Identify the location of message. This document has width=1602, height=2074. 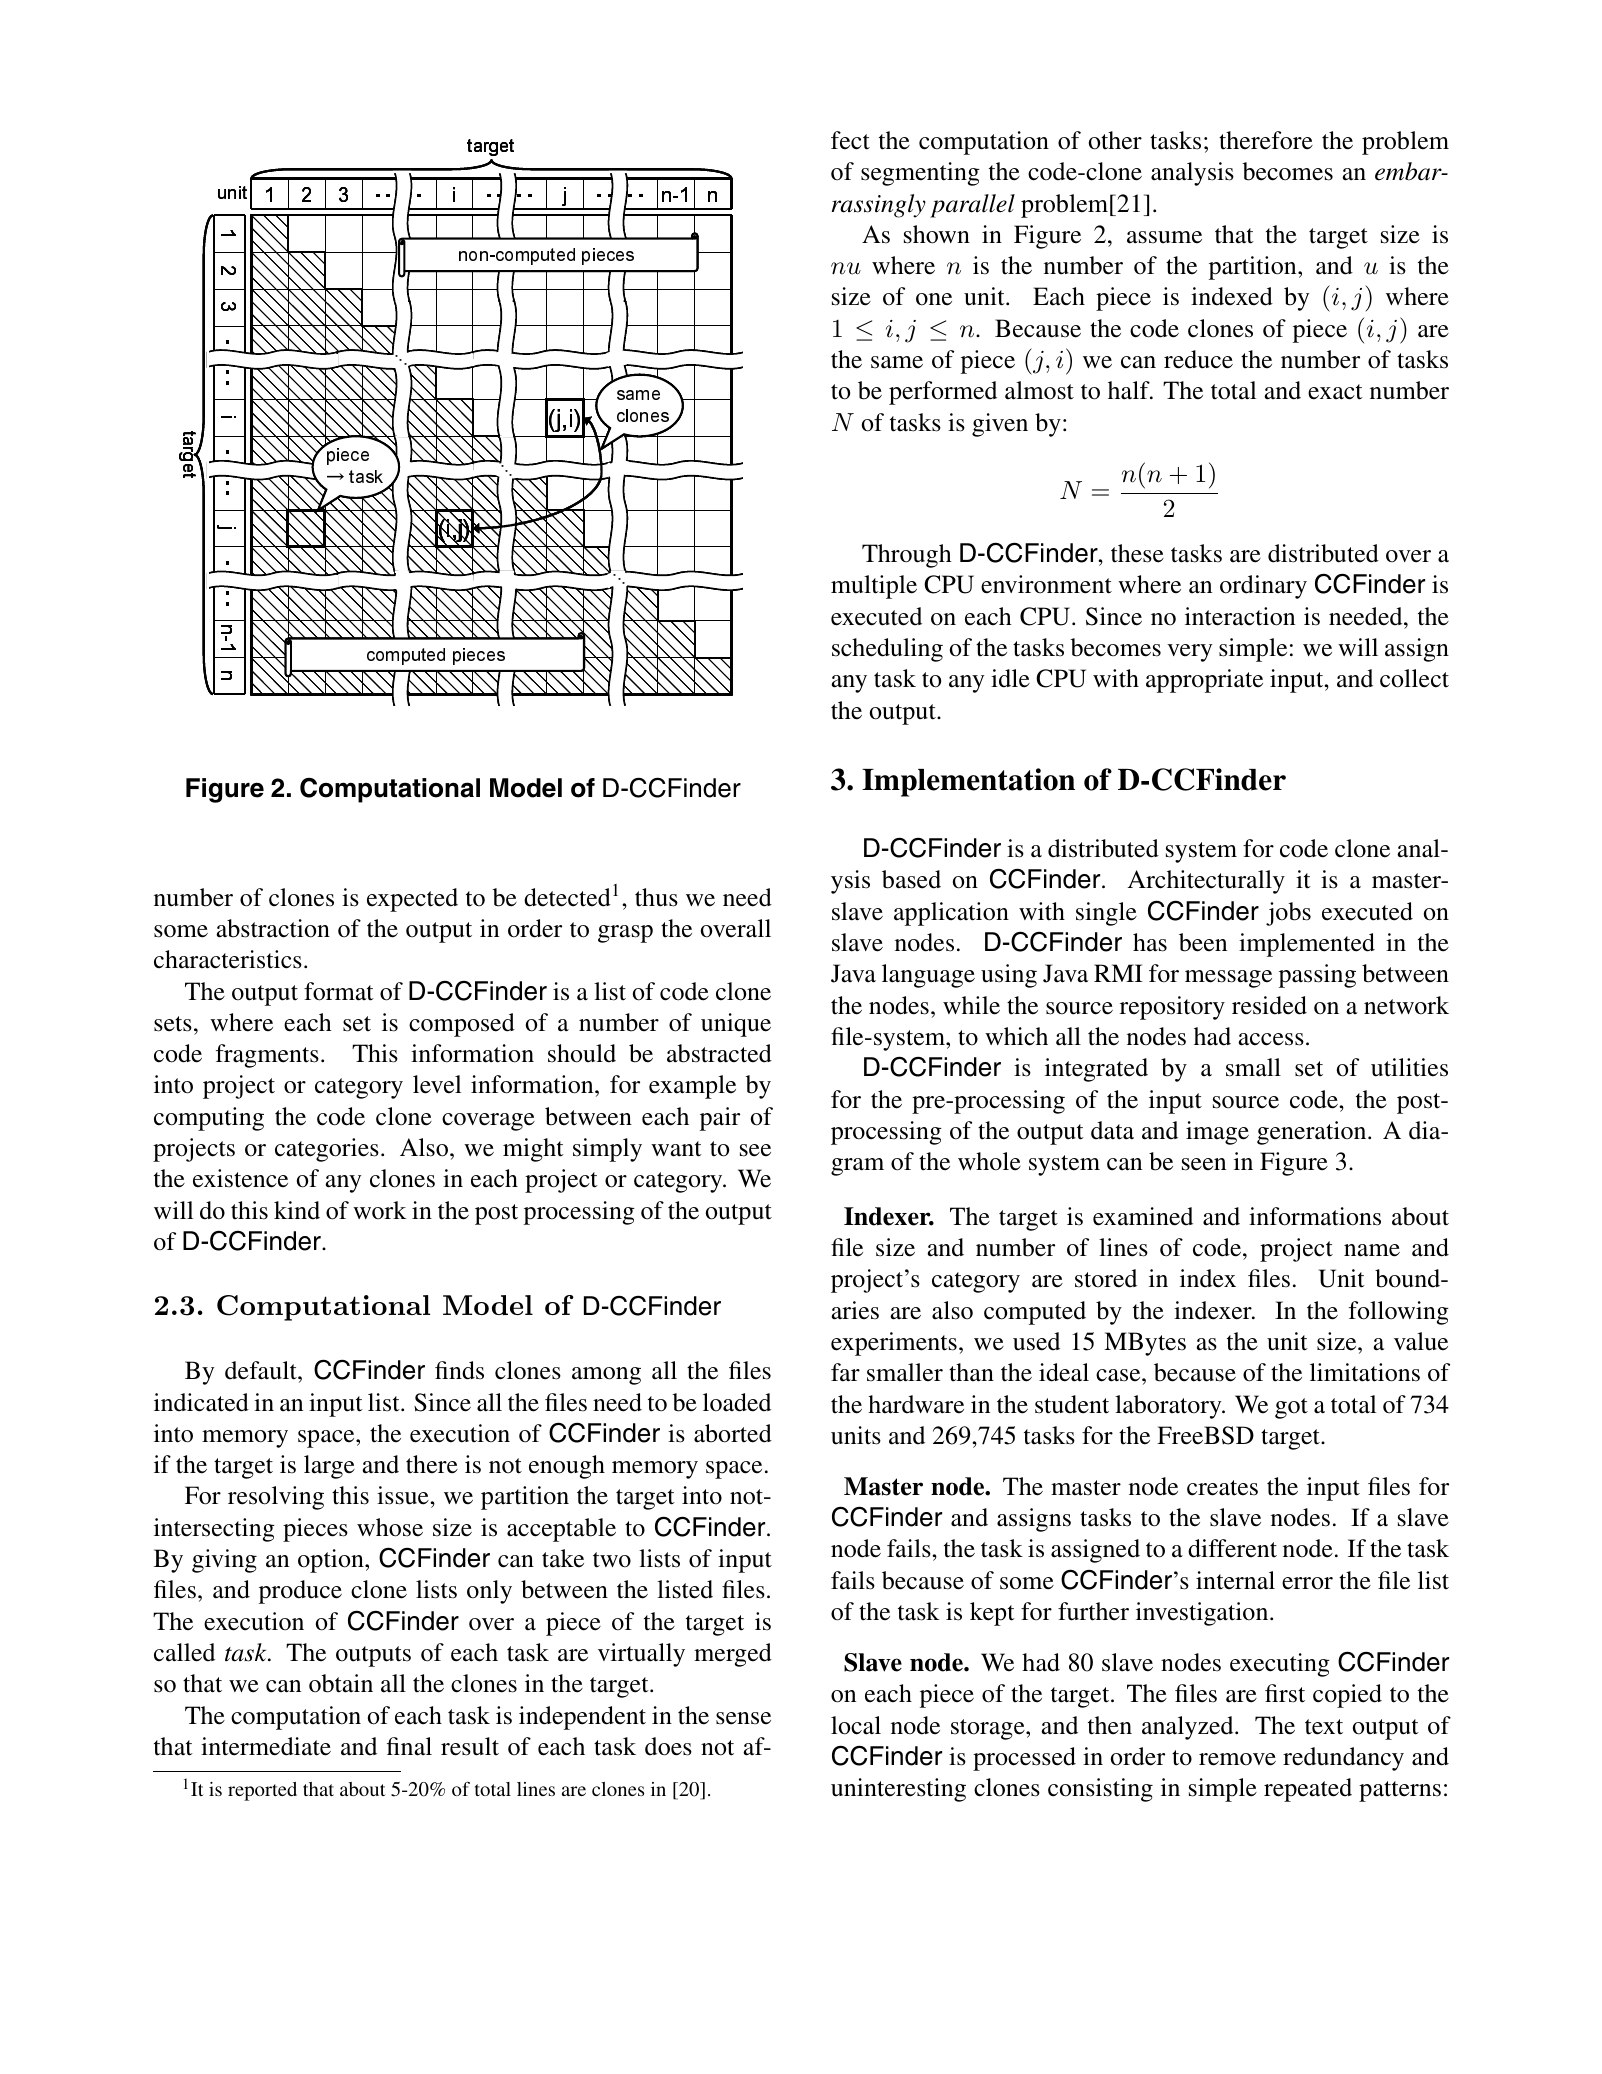
(1228, 979).
